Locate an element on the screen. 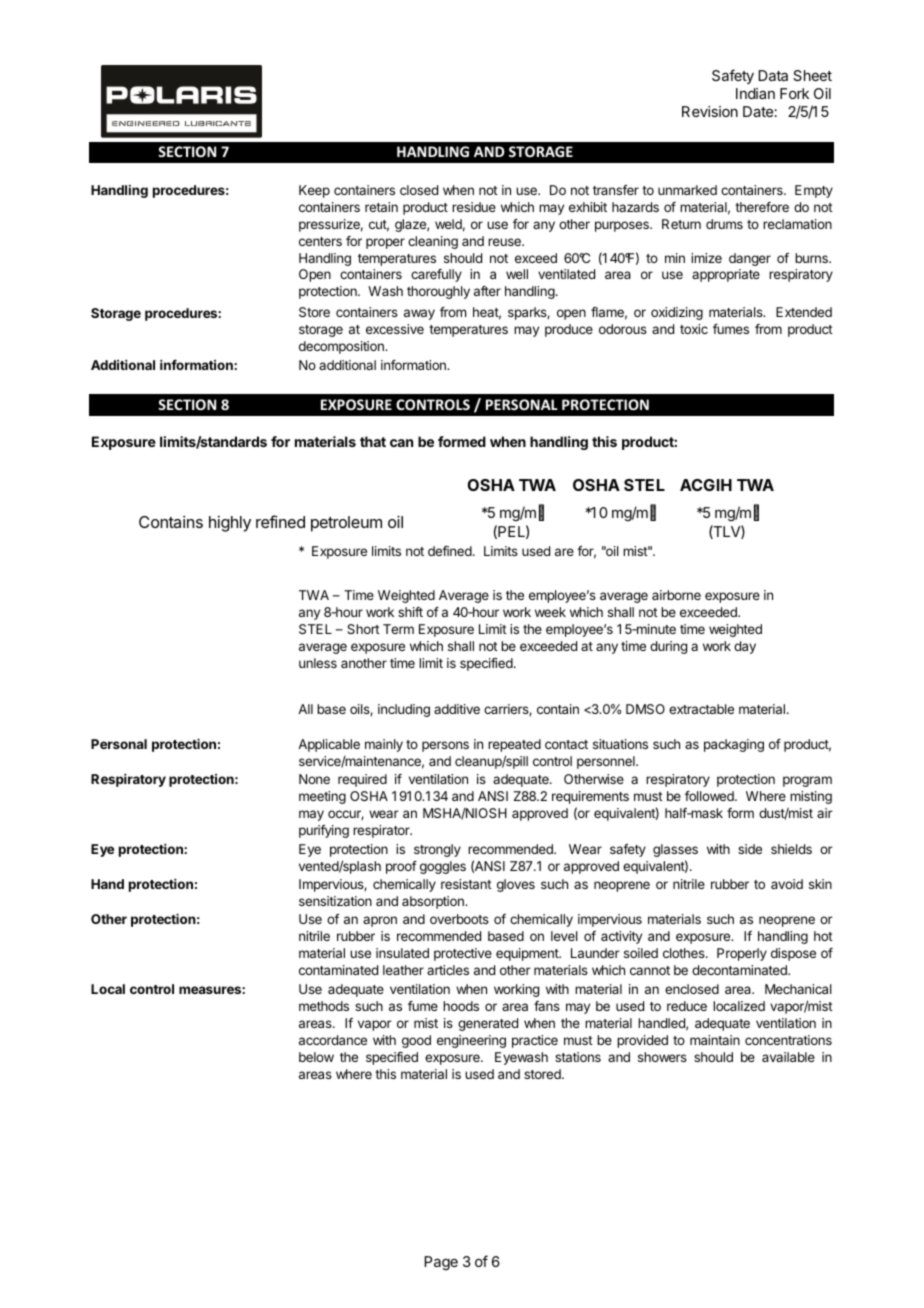 Image resolution: width=924 pixels, height=1308 pixels. side is located at coordinates (750, 849).
